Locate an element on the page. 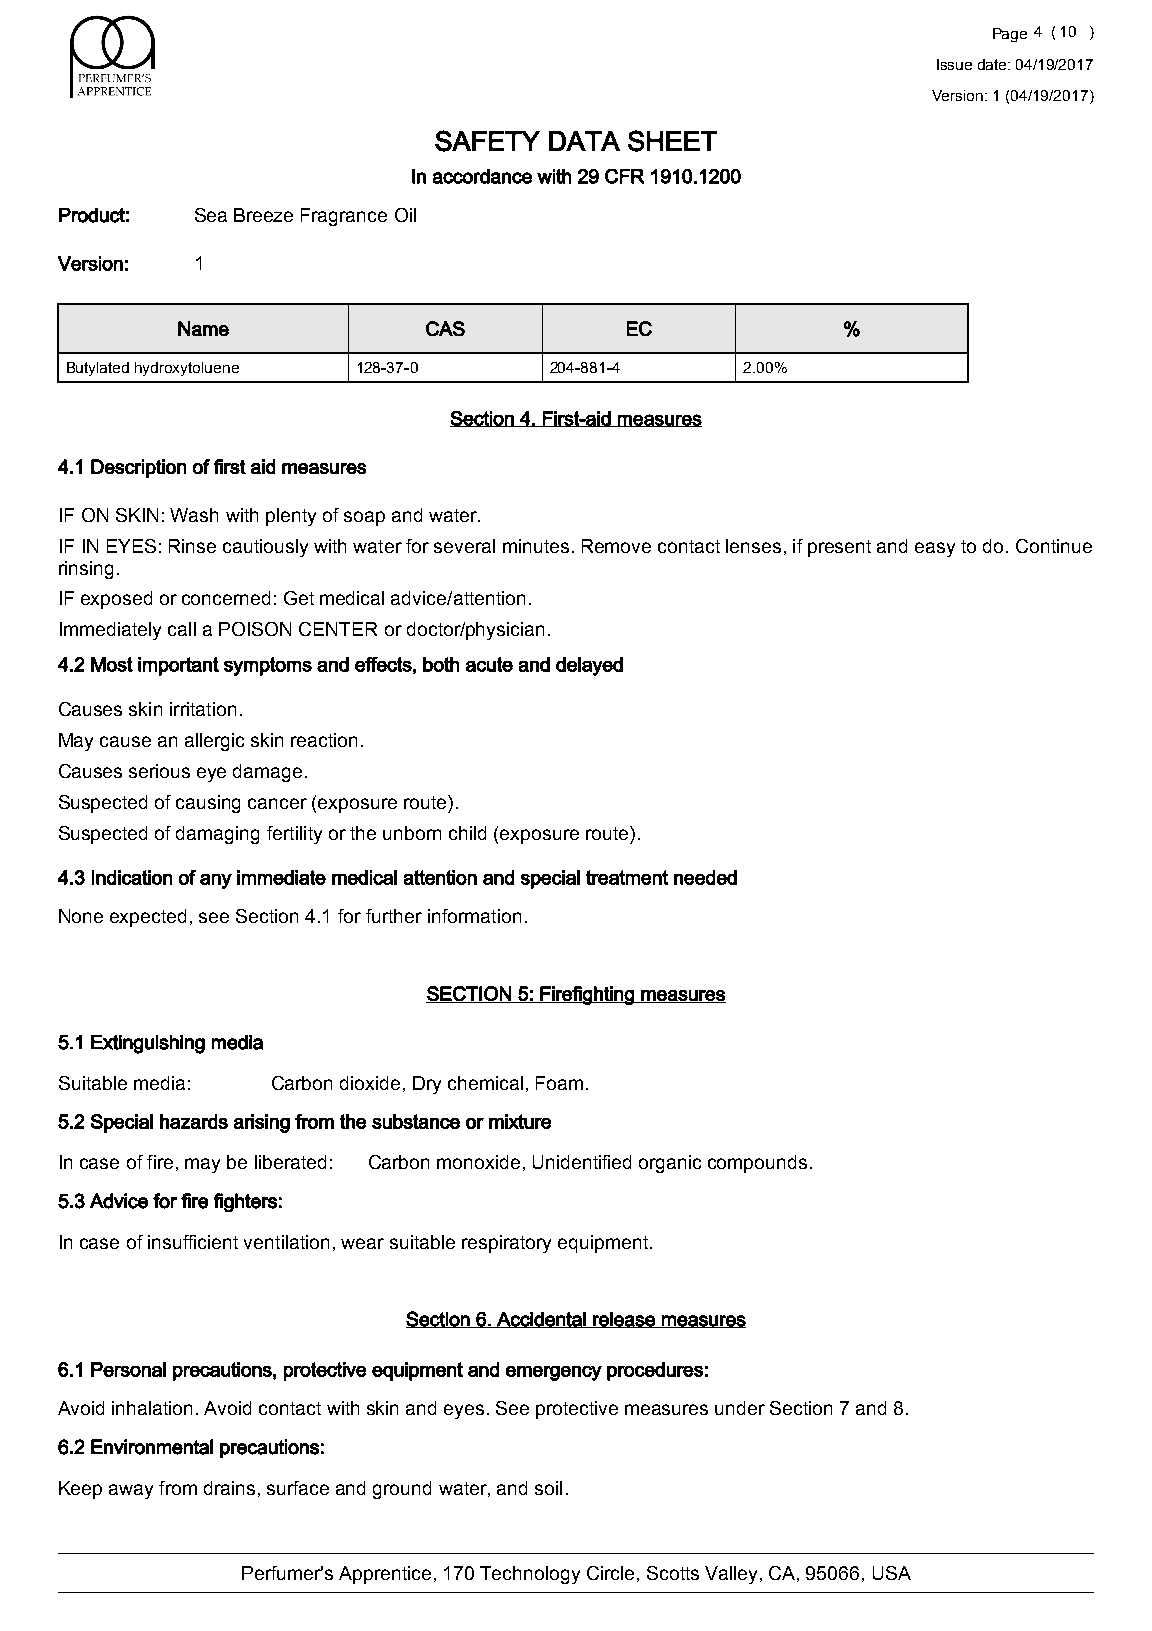 The width and height of the page is (1152, 1631). Sea is located at coordinates (211, 215).
